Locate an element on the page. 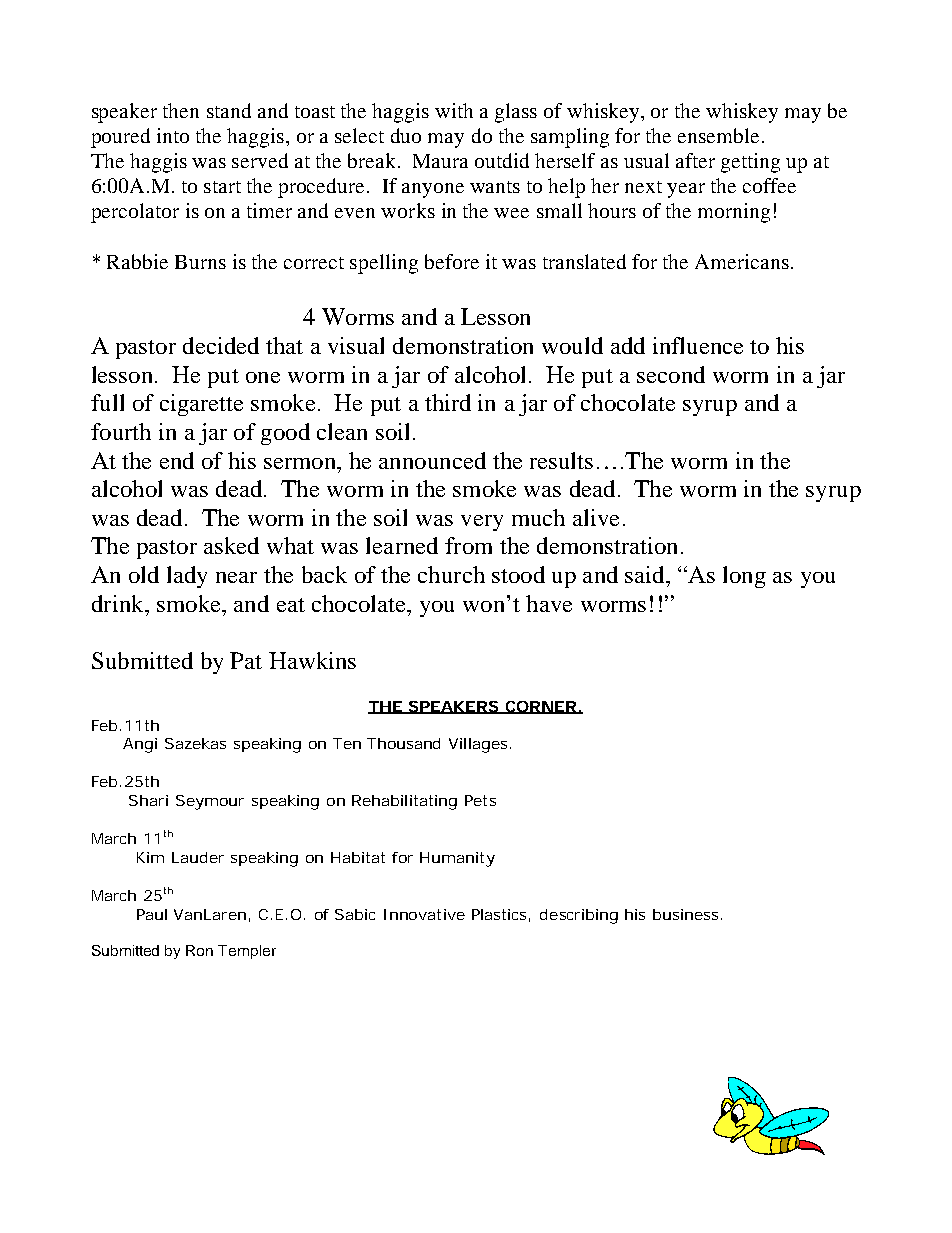 Image resolution: width=952 pixels, height=1233 pixels. before is located at coordinates (452, 261).
